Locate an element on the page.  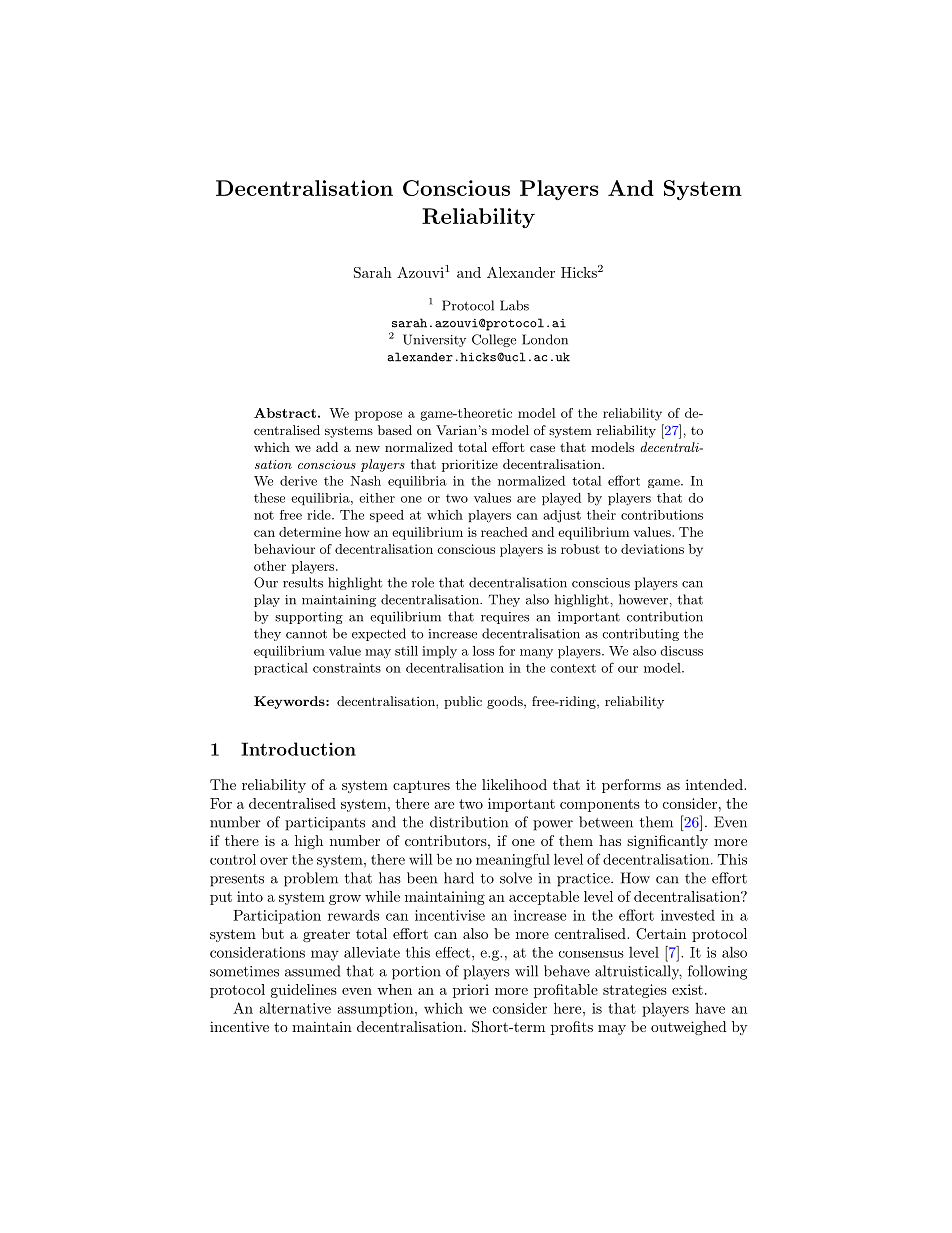
alternative is located at coordinates (295, 1008).
